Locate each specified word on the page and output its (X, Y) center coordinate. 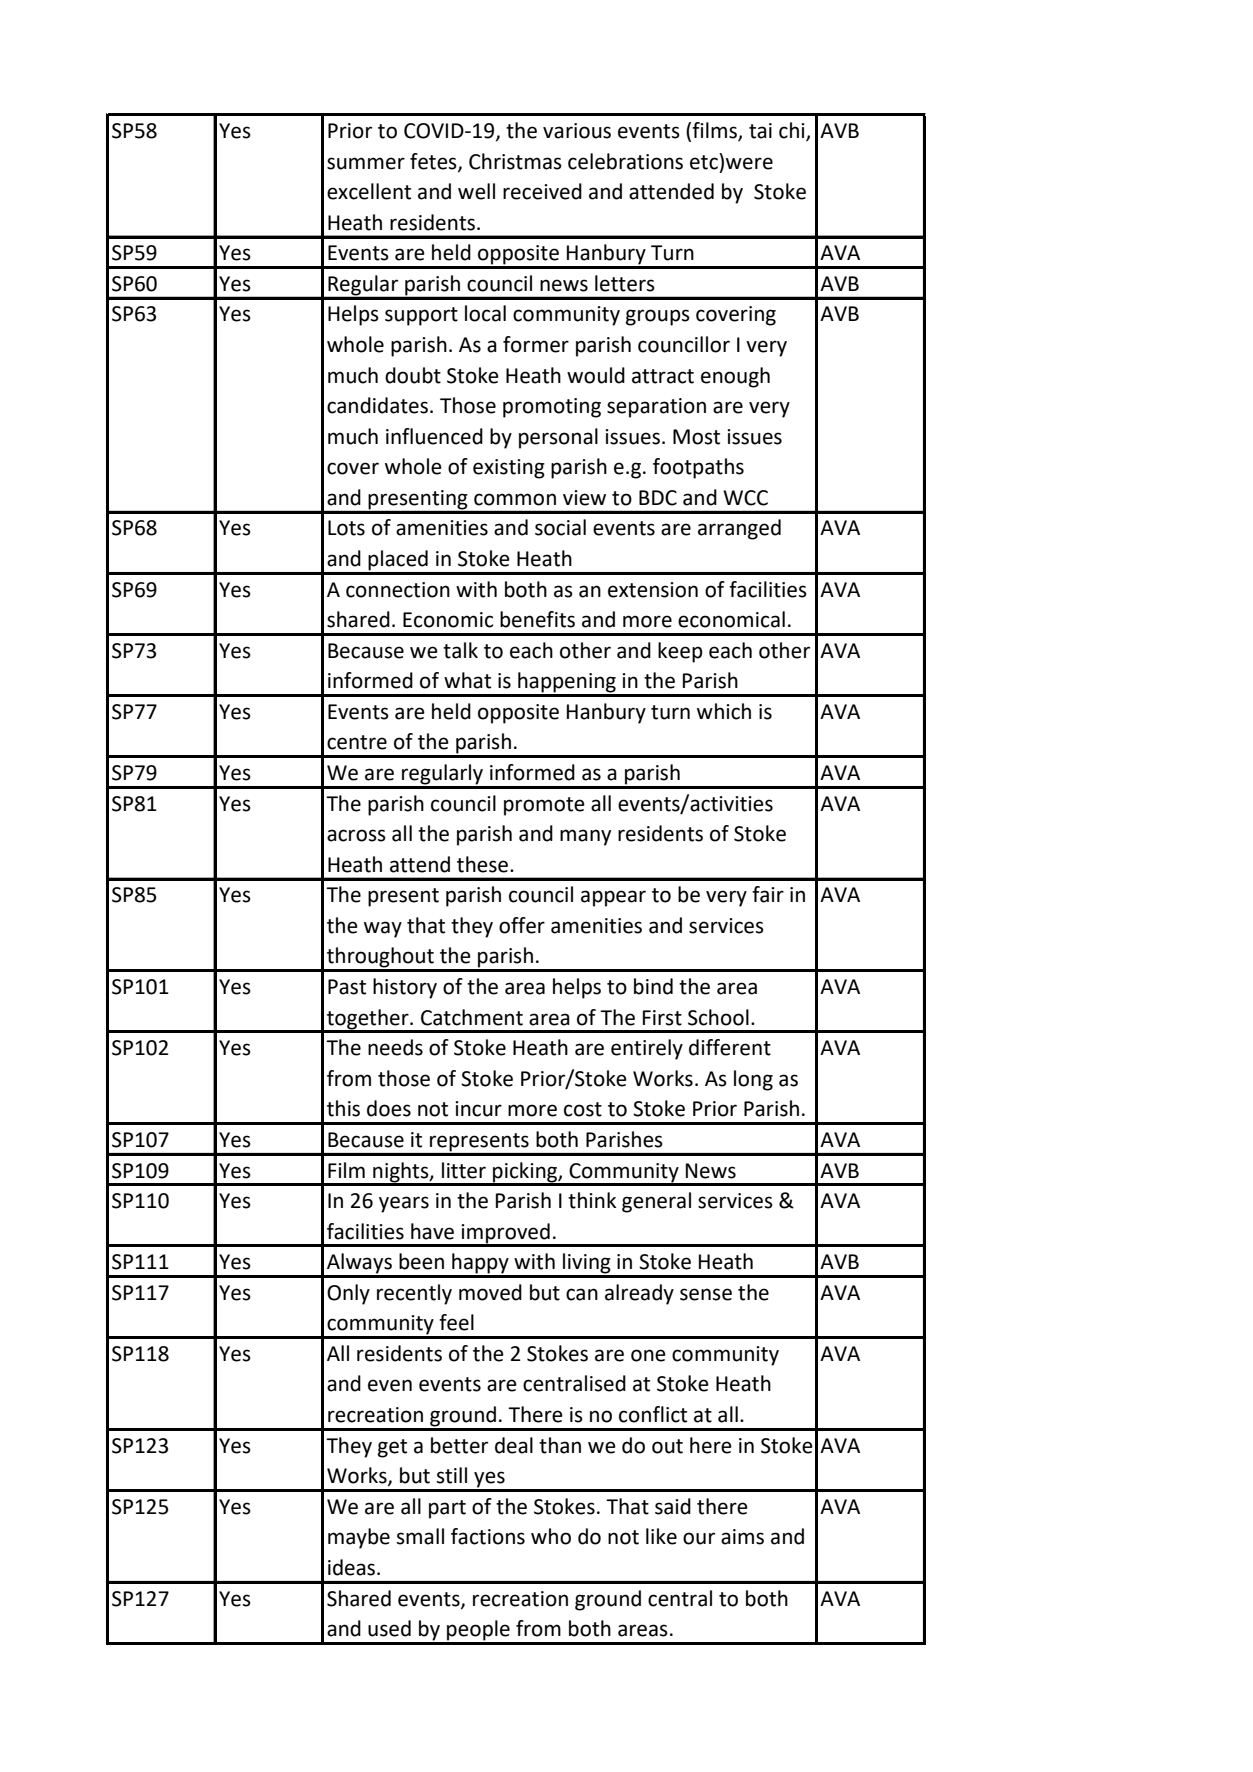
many (585, 837)
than (560, 1445)
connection (398, 590)
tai (760, 131)
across (356, 835)
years (404, 1204)
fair (768, 894)
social (560, 527)
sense (706, 1294)
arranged (739, 529)
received (542, 191)
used (389, 1628)
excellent (369, 191)
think (592, 1200)
